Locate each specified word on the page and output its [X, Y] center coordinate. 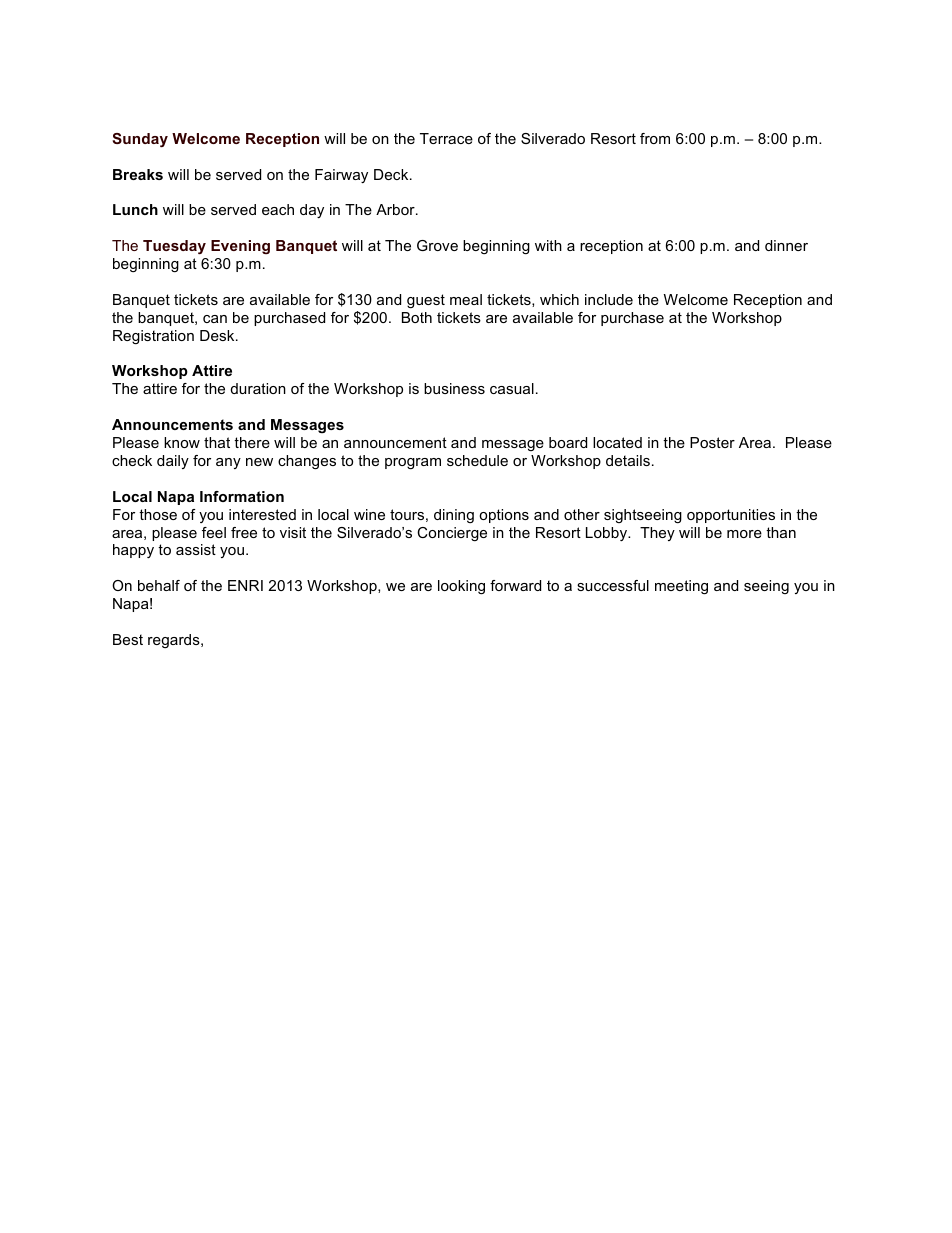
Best [128, 639]
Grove [437, 245]
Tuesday [174, 247]
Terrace [446, 138]
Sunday [140, 140]
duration [258, 388]
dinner [786, 245]
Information [242, 496]
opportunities [731, 516]
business [454, 388]
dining [454, 516]
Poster [712, 442]
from [655, 138]
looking [461, 587]
